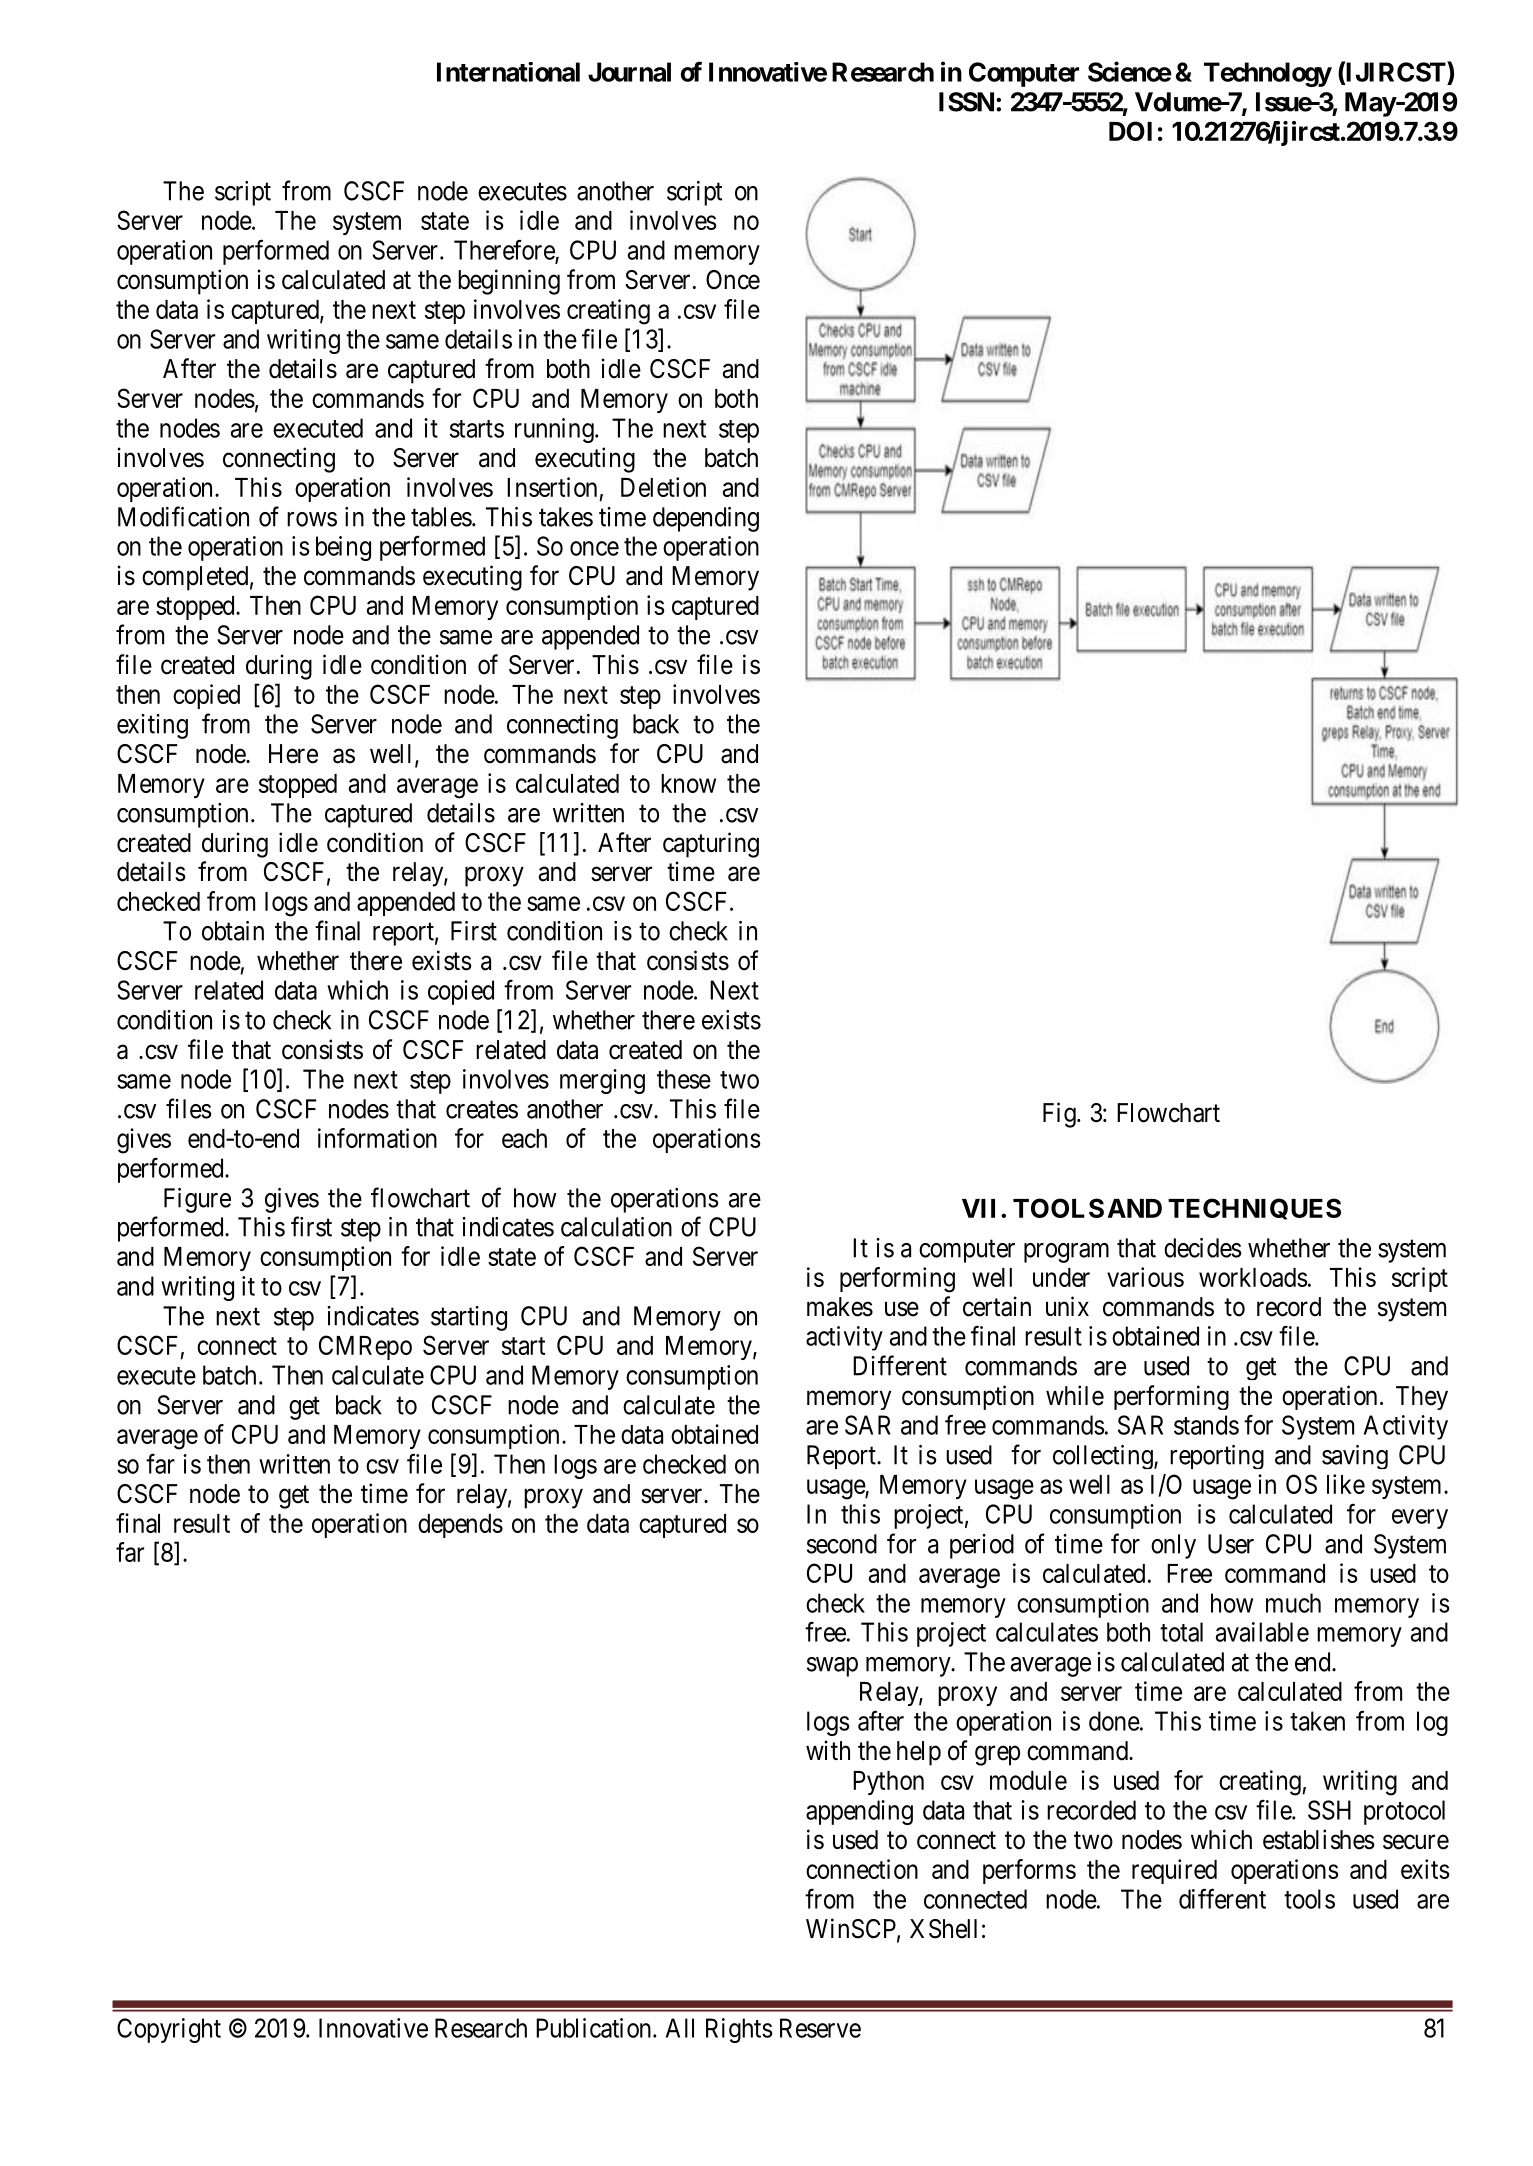  Describe the element at coordinates (706, 519) in the screenshot. I see `depending` at that location.
